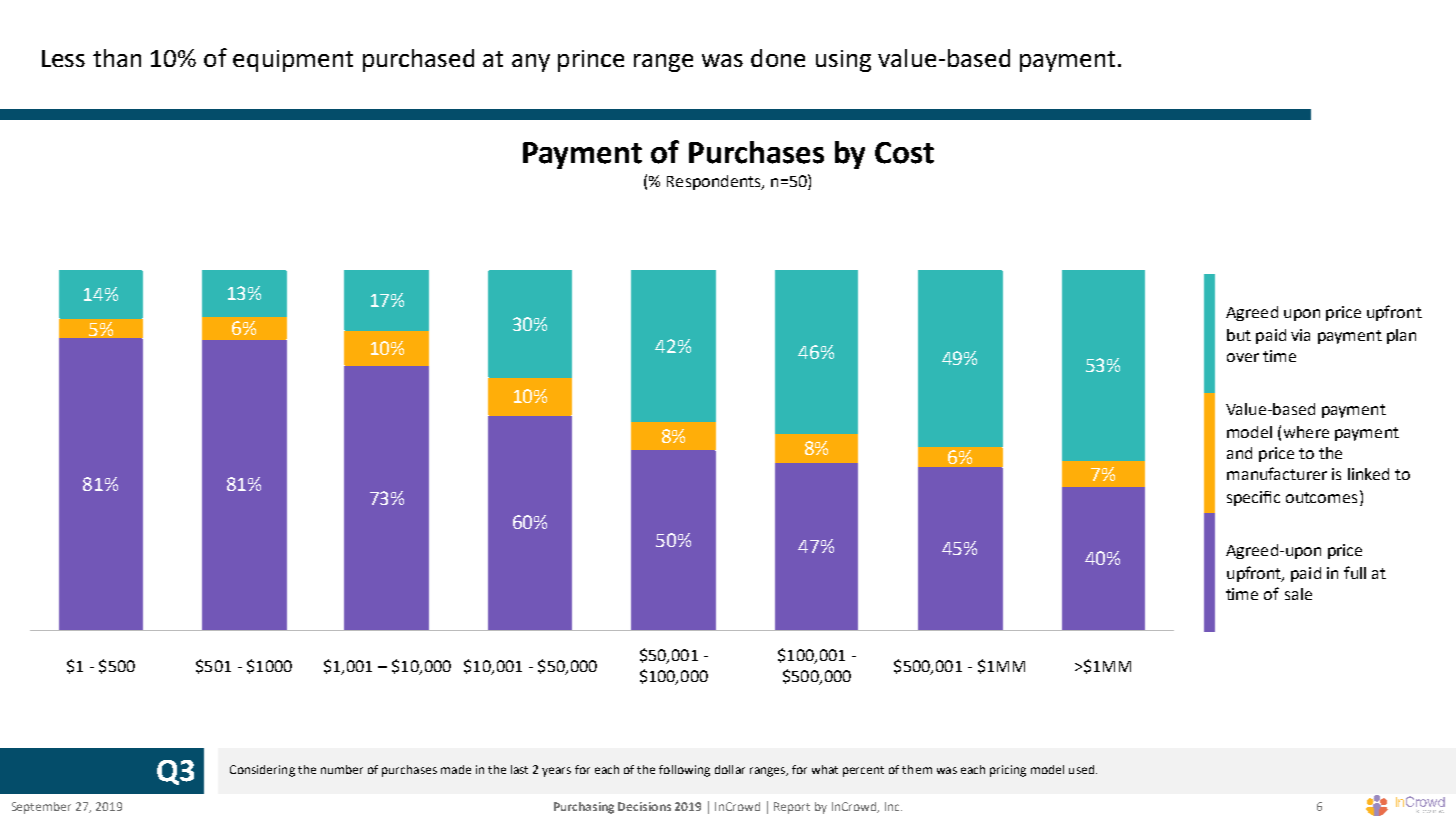 Image resolution: width=1456 pixels, height=819 pixels. I want to click on dollar, so click(730, 769).
